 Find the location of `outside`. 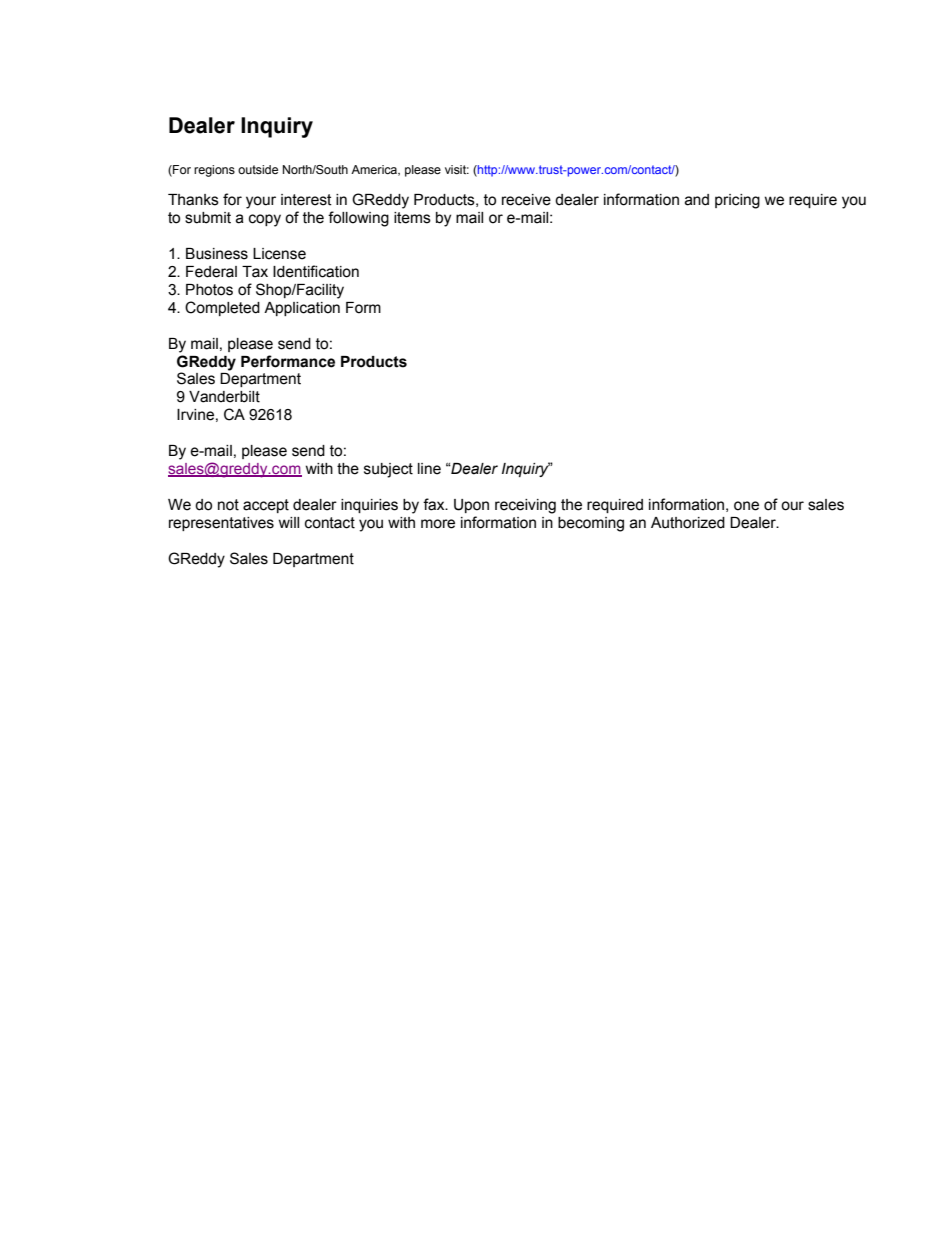

outside is located at coordinates (258, 169).
